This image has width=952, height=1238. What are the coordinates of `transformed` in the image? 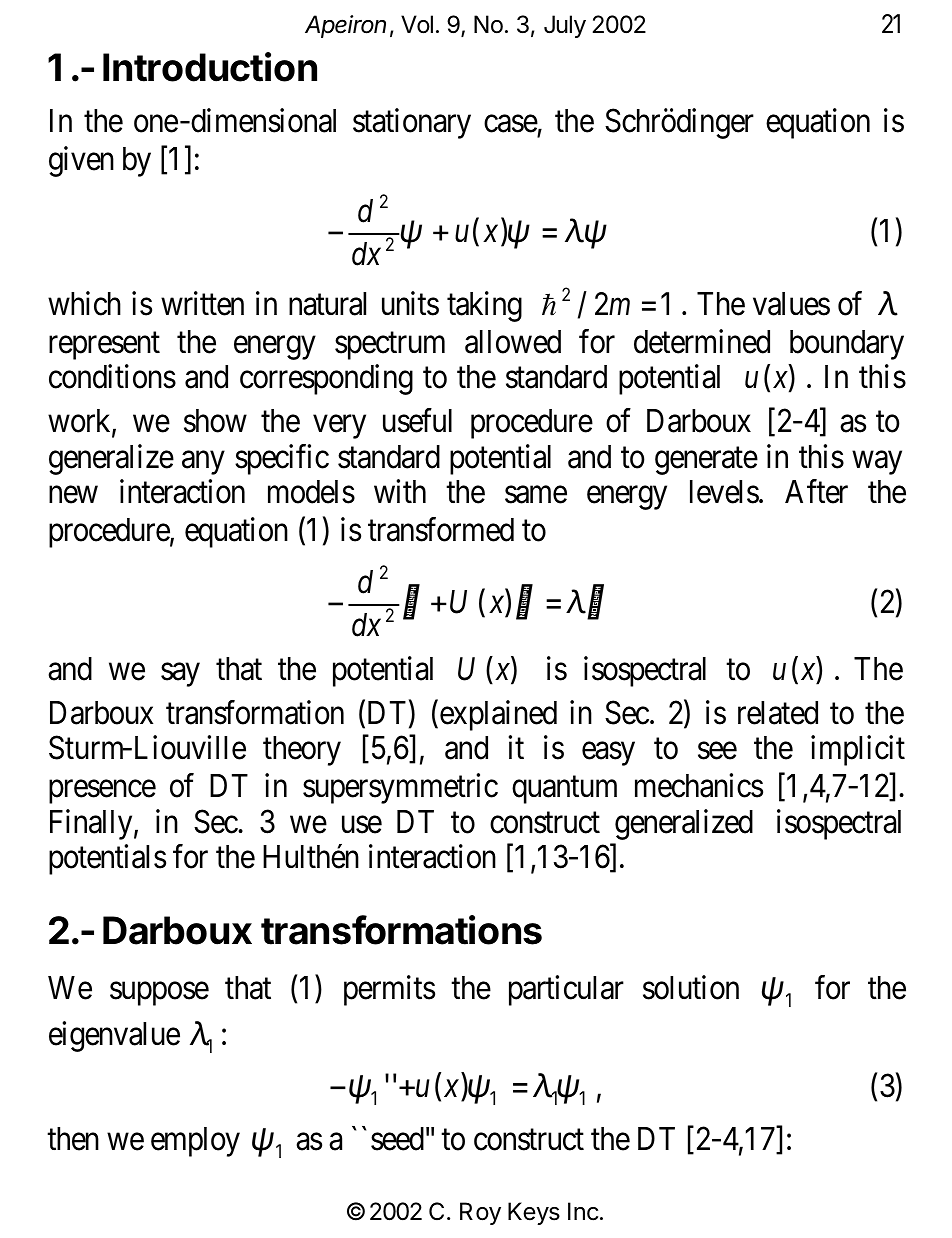 It's located at (441, 529).
